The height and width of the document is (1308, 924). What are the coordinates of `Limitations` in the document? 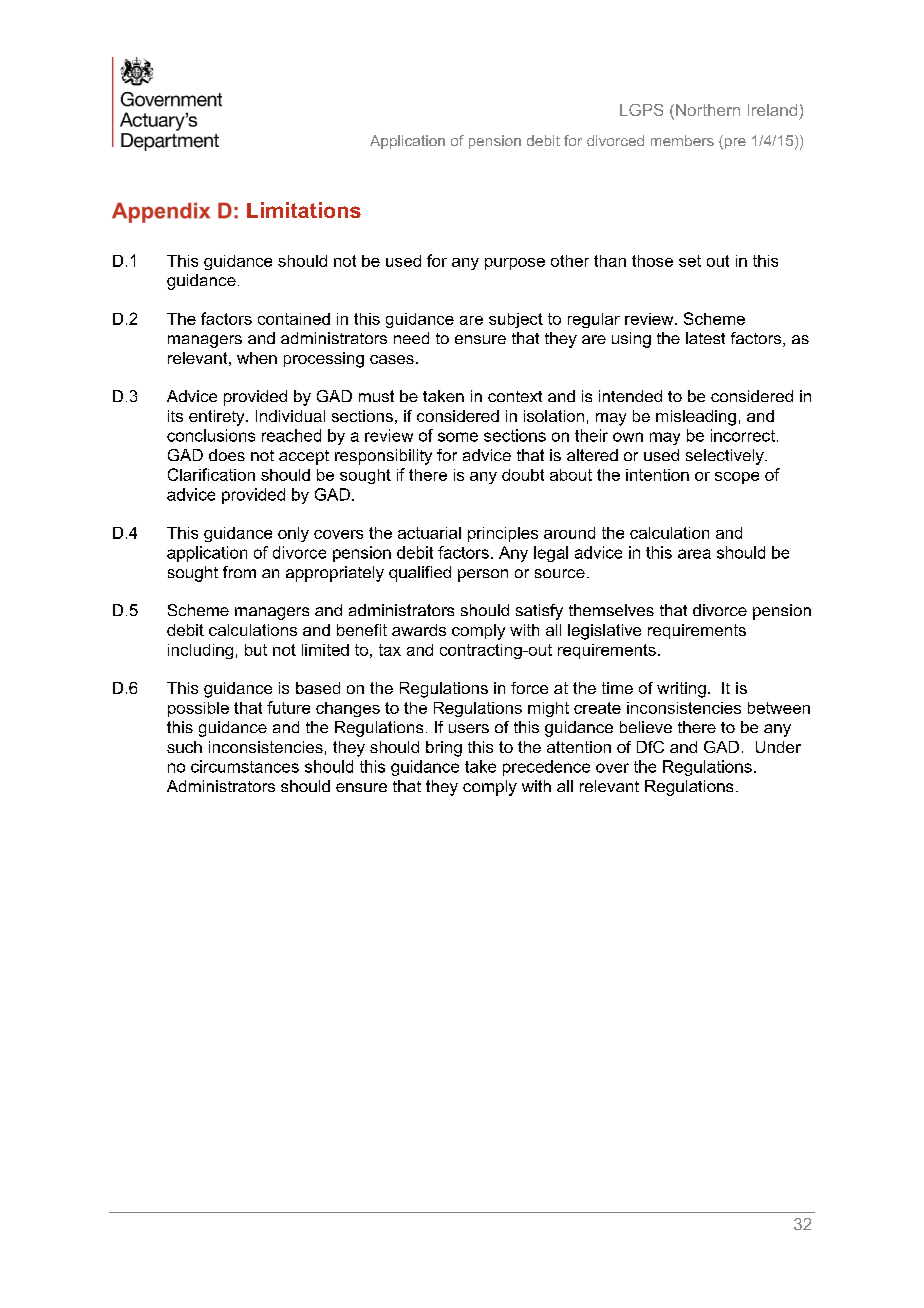 It's located at (304, 210).
